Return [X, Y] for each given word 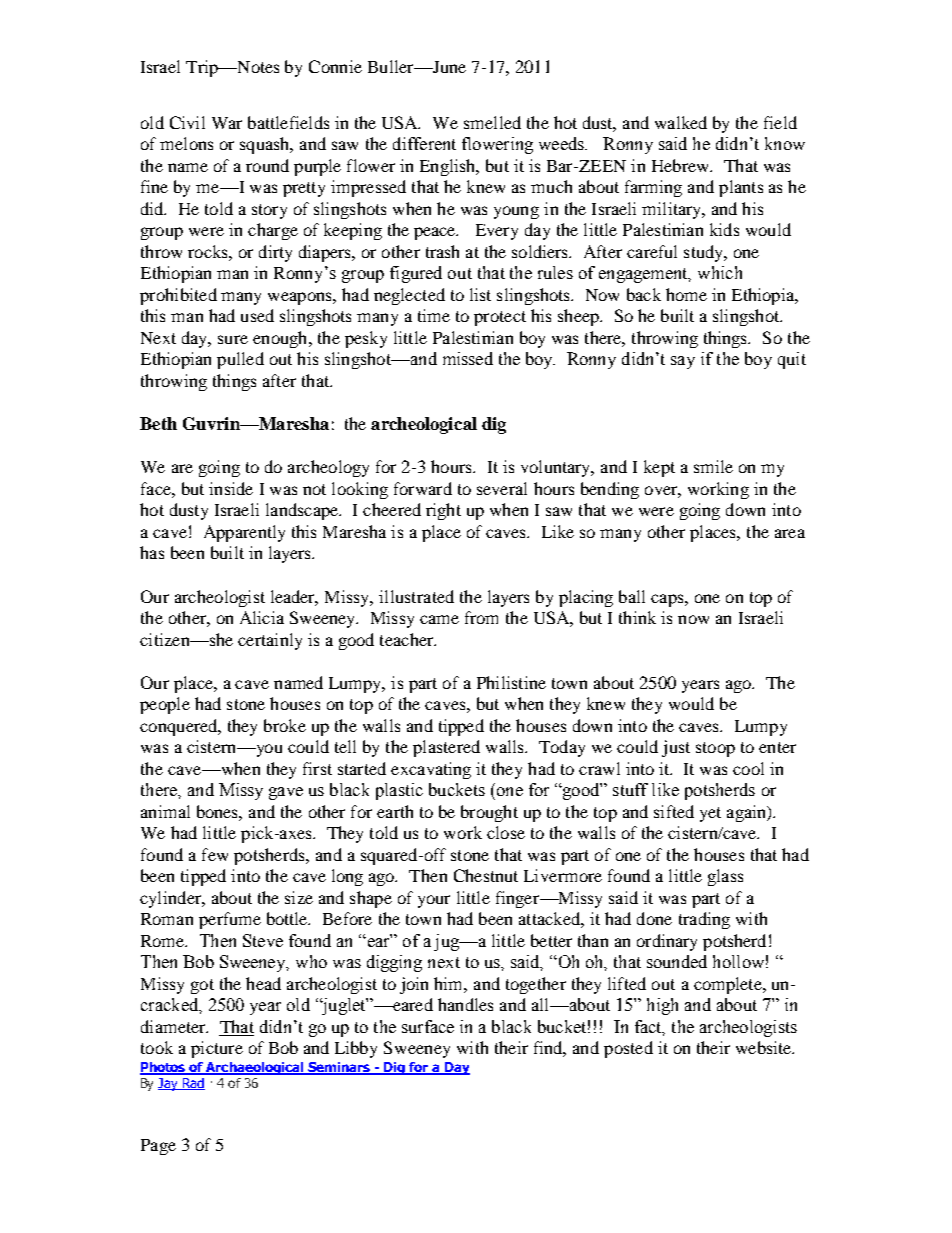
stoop [715, 749]
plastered [446, 748]
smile [713, 466]
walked [681, 122]
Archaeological [255, 1068]
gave [286, 793]
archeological [424, 425]
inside [231, 488]
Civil [187, 122]
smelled [492, 122]
